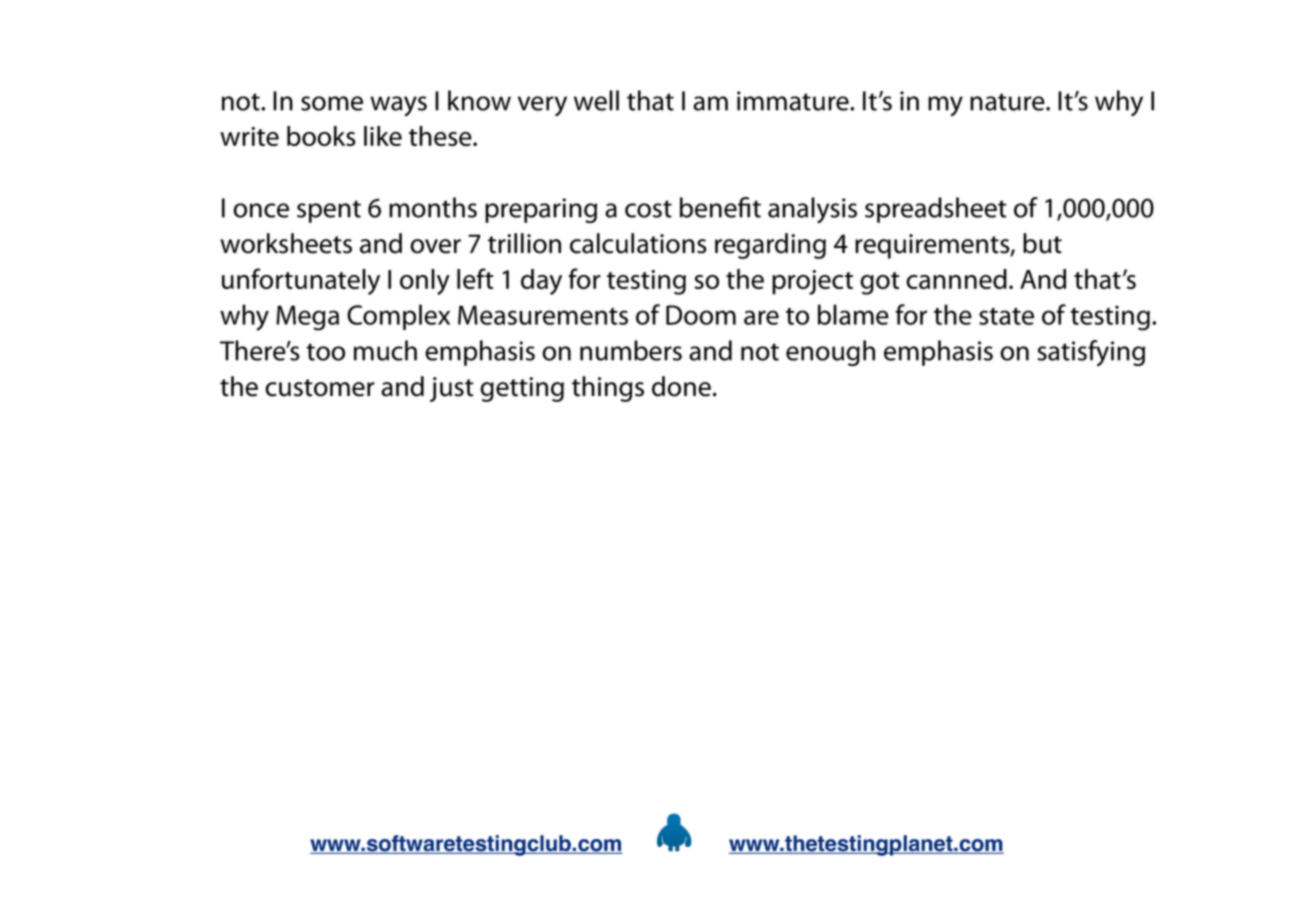  Describe the element at coordinates (1006, 316) in the screenshot. I see `state` at that location.
